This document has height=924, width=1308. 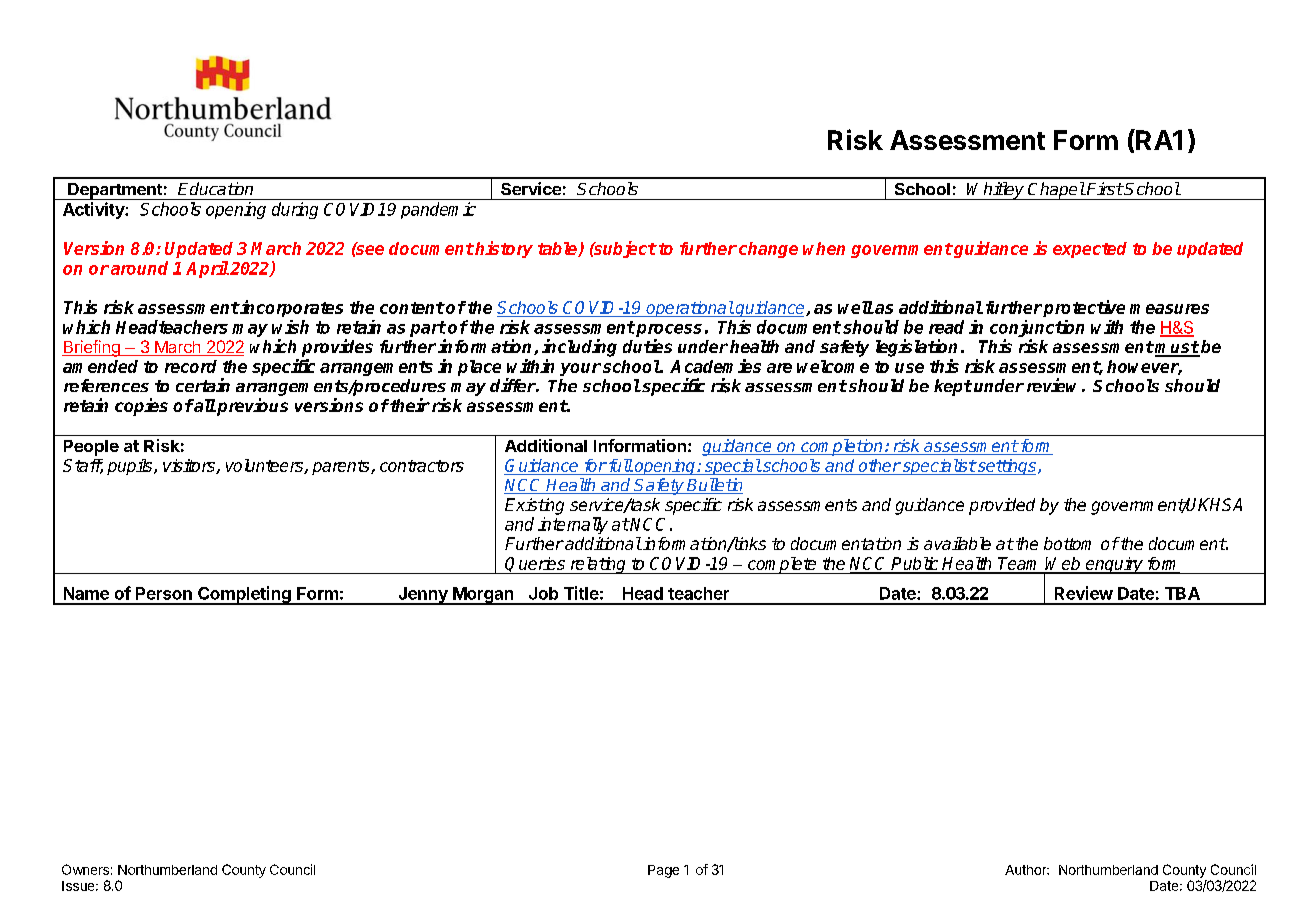 What do you see at coordinates (164, 593) in the document?
I see `Person` at bounding box center [164, 593].
